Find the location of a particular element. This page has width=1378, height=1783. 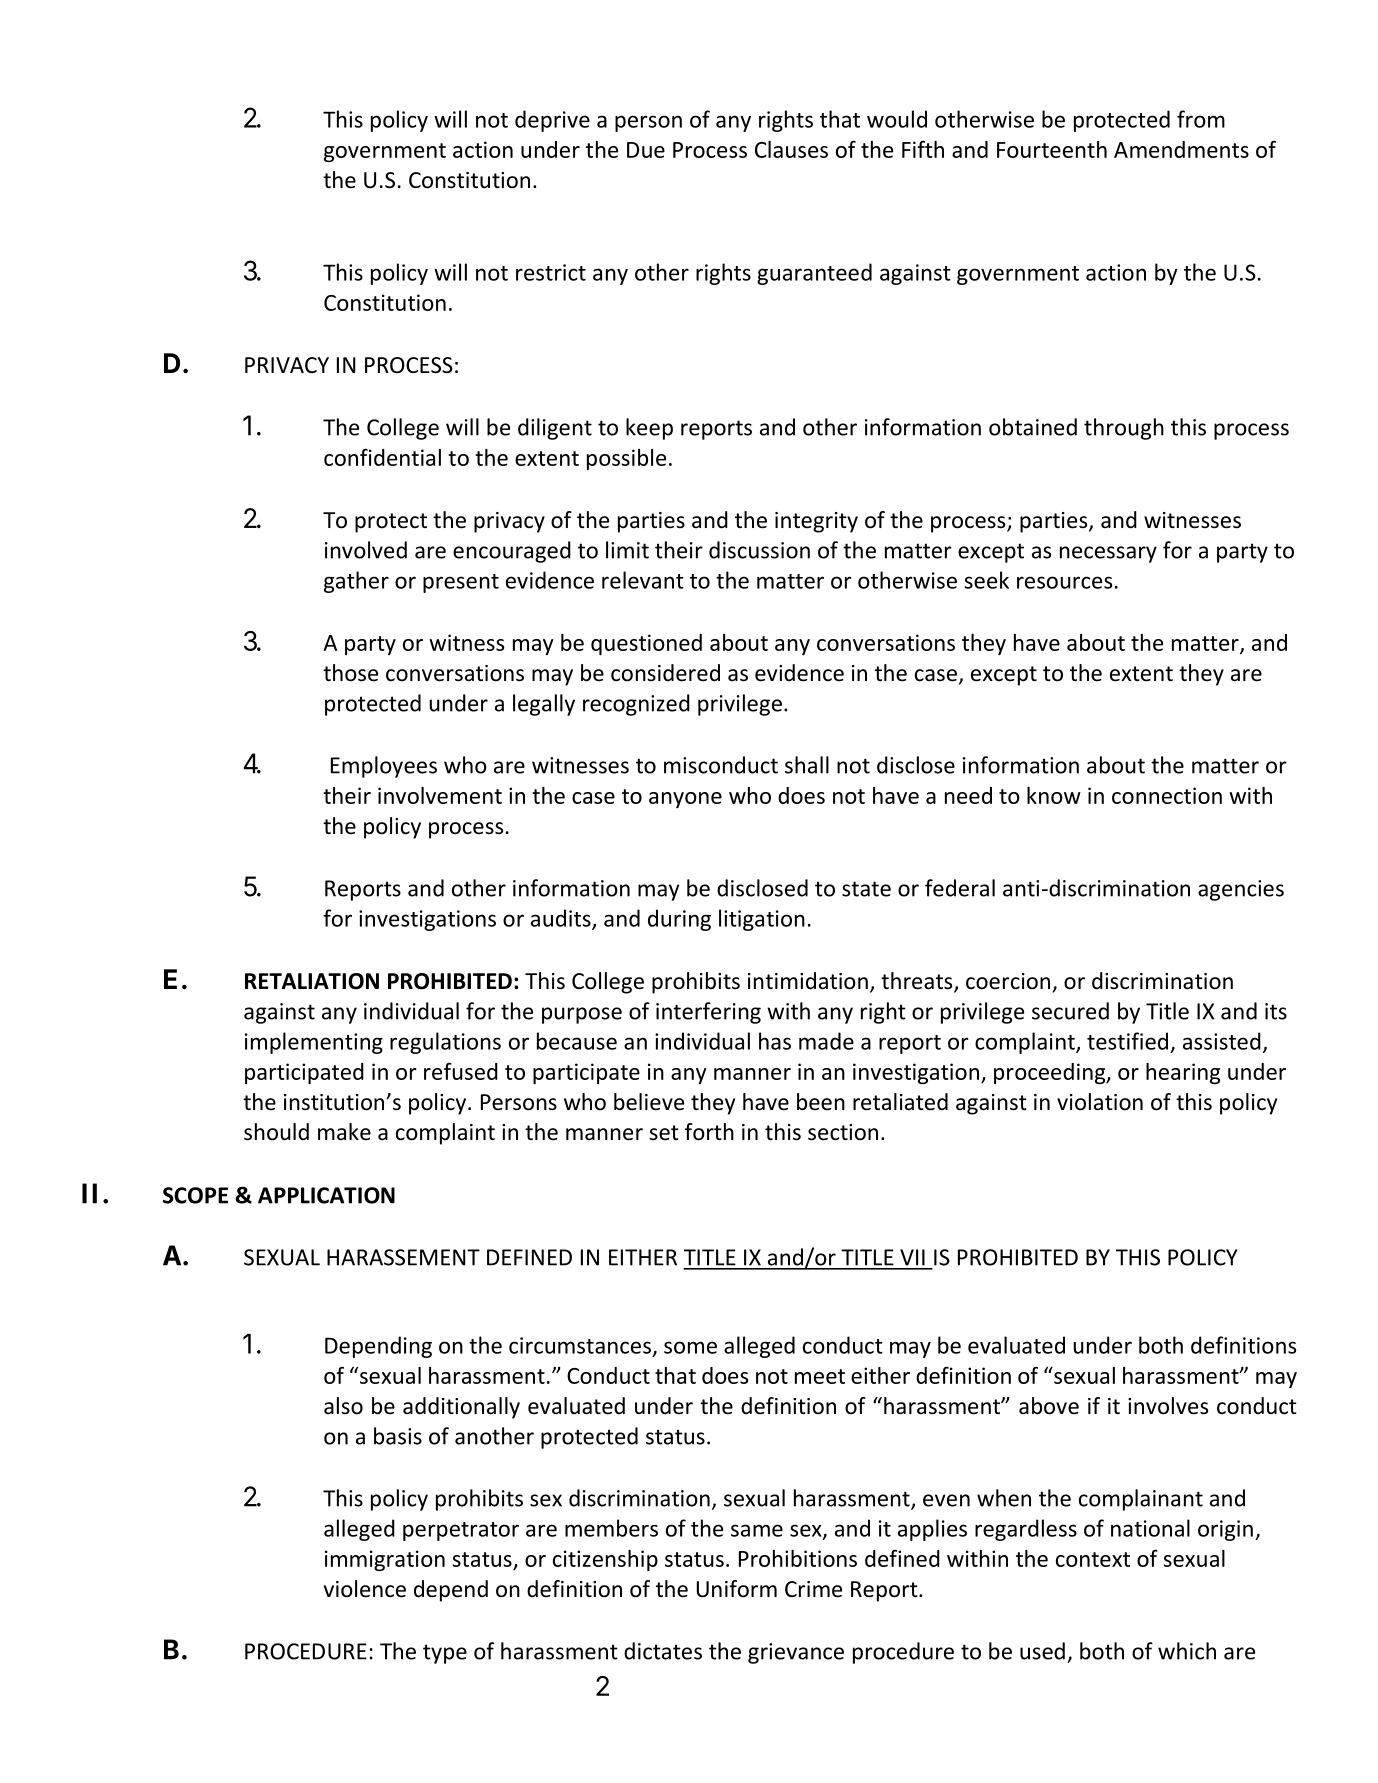

Fourteenth is located at coordinates (1052, 149).
